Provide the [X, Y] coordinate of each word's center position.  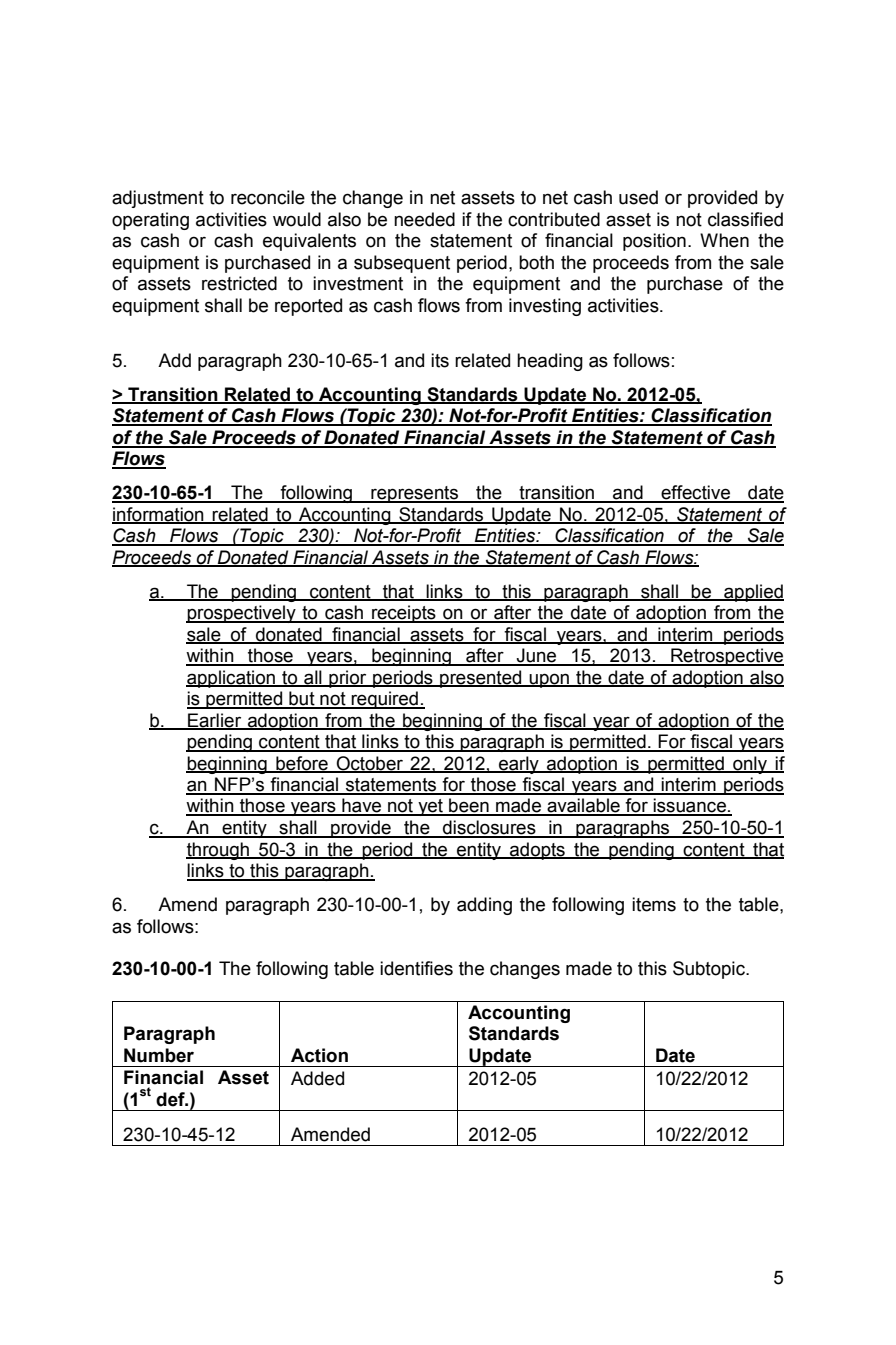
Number [159, 1055]
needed [424, 219]
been [469, 806]
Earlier [215, 721]
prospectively [242, 614]
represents [415, 494]
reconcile [268, 197]
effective [695, 493]
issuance [690, 806]
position [654, 242]
